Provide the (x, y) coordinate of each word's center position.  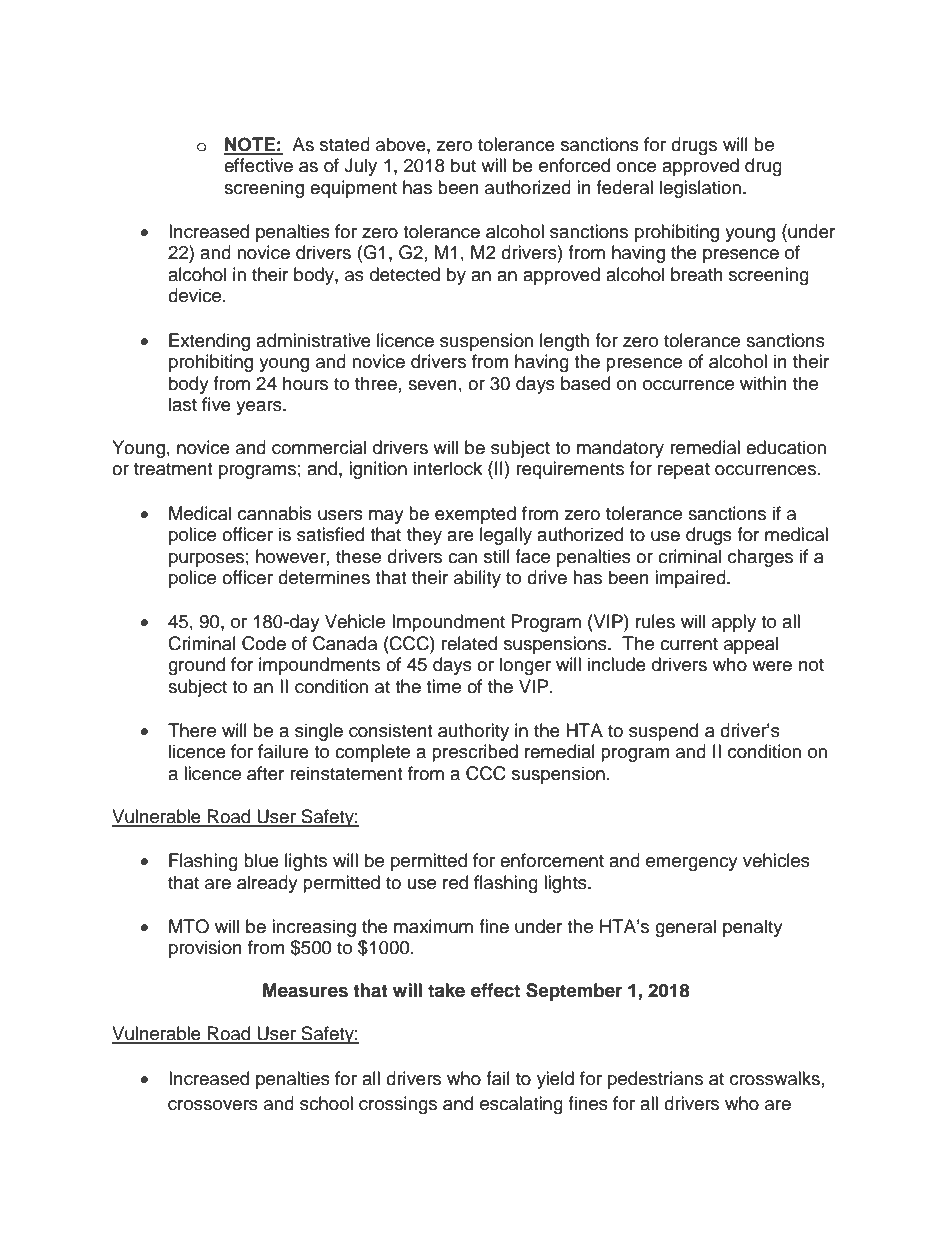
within (763, 383)
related (469, 643)
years (260, 408)
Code (264, 643)
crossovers (213, 1105)
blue (261, 860)
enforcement (552, 860)
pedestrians (655, 1080)
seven (432, 385)
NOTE (250, 145)
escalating (521, 1105)
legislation (700, 189)
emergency (692, 864)
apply (734, 623)
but (463, 165)
